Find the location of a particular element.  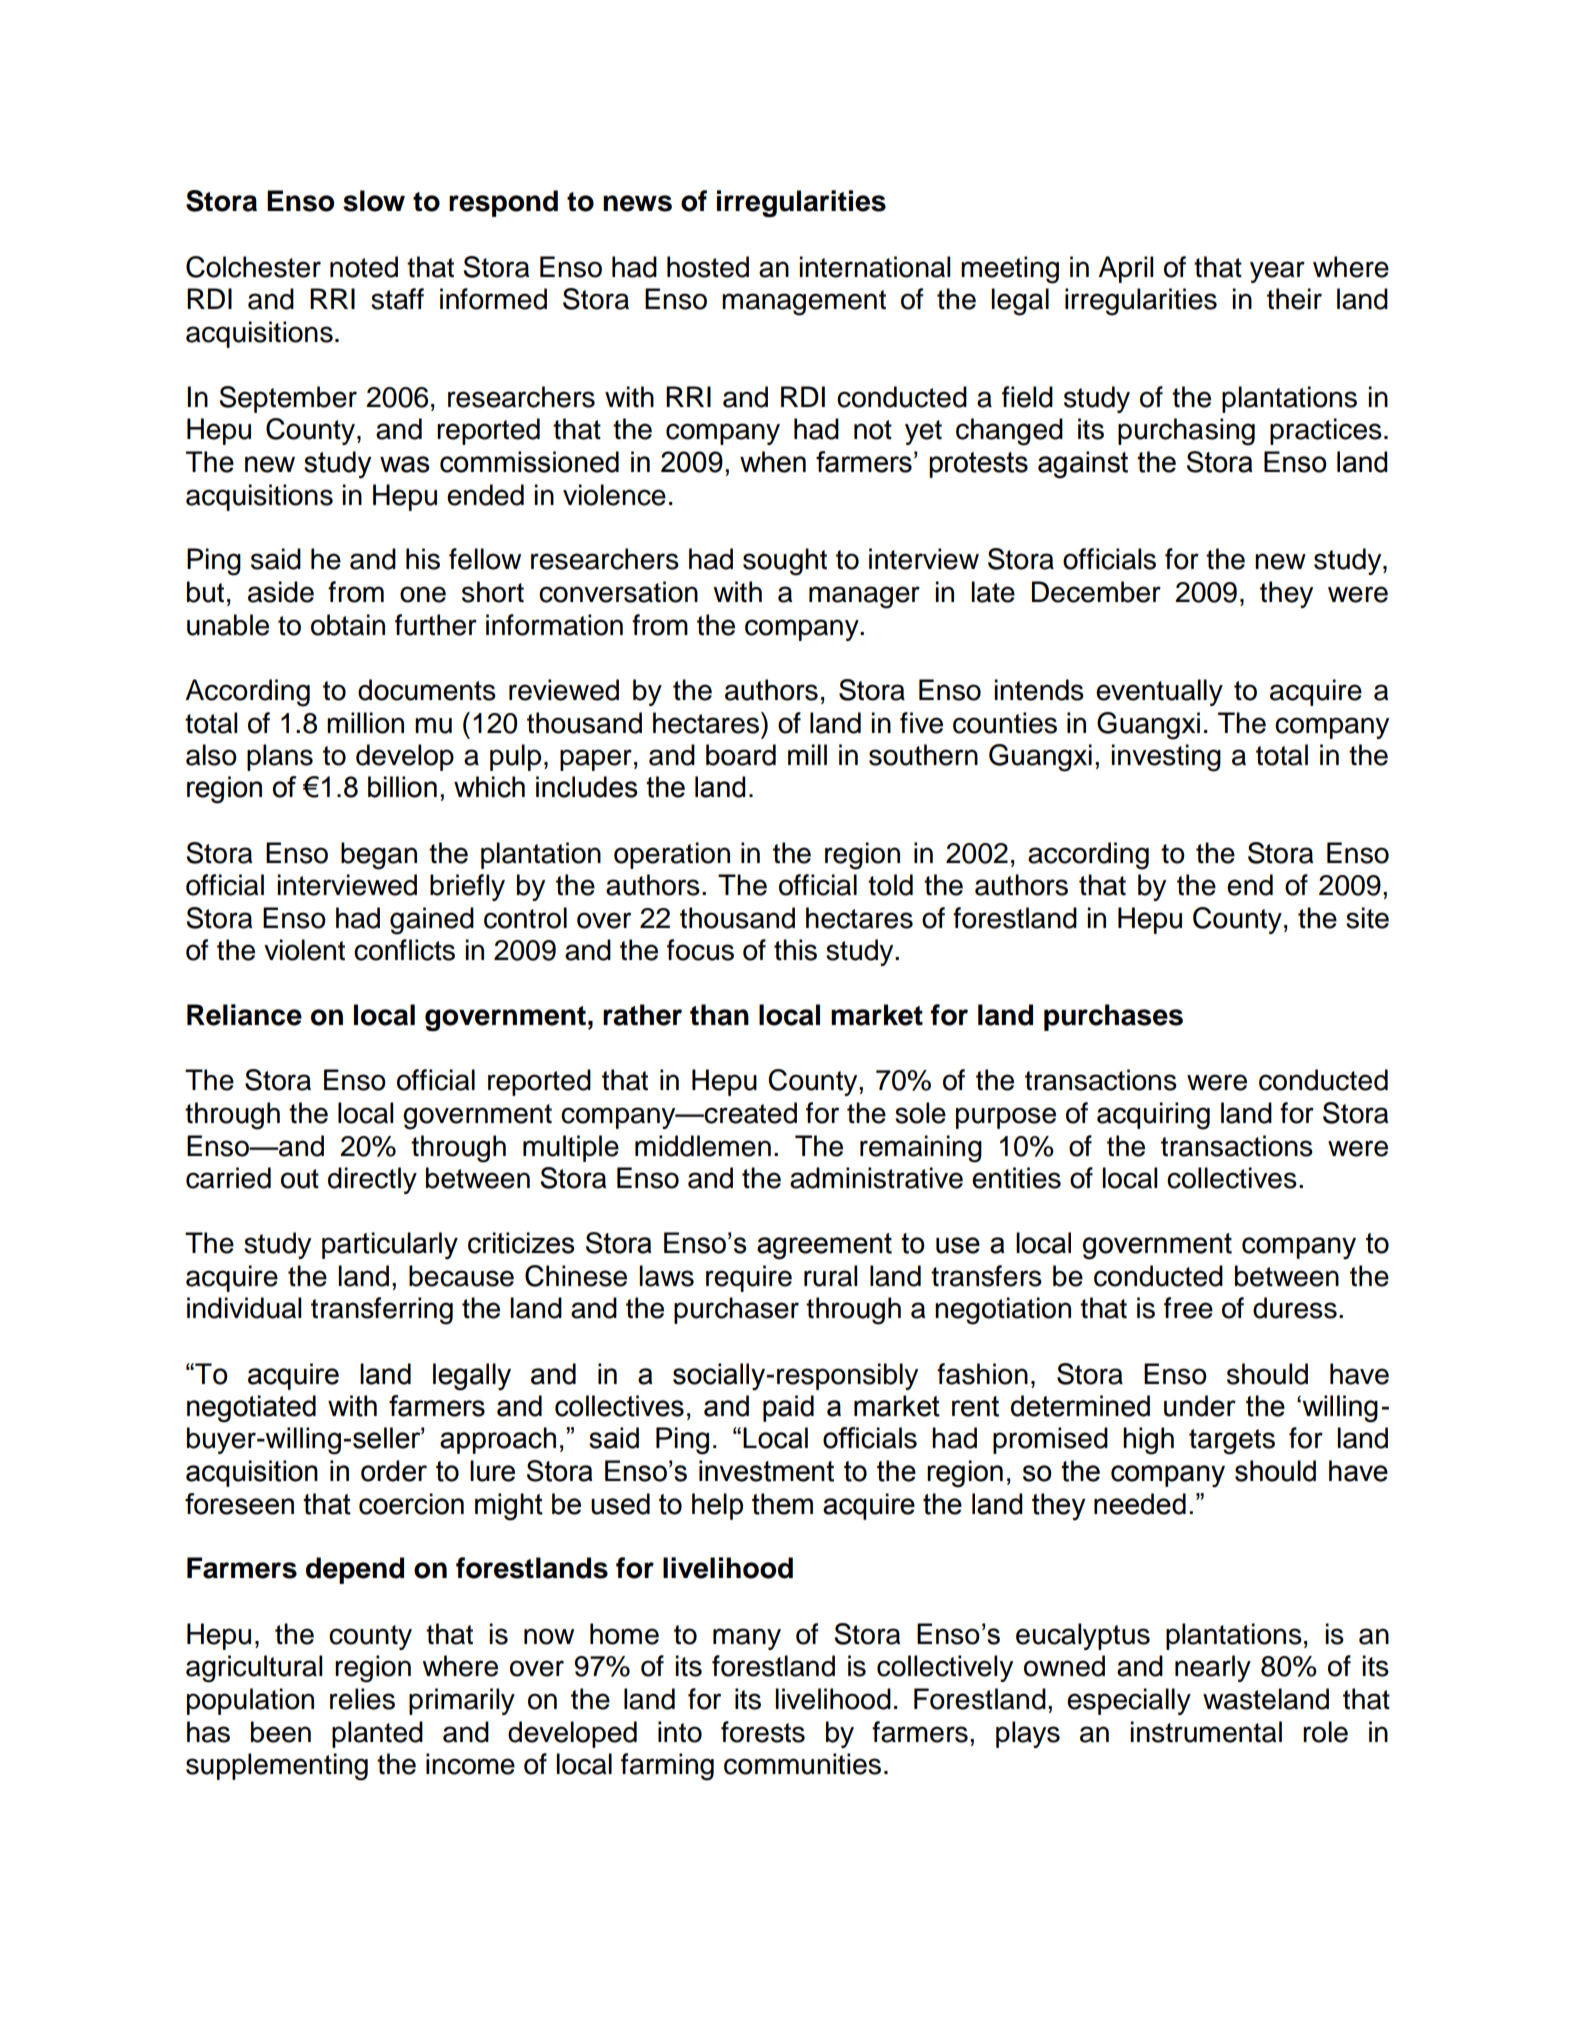

hosted is located at coordinates (708, 267).
